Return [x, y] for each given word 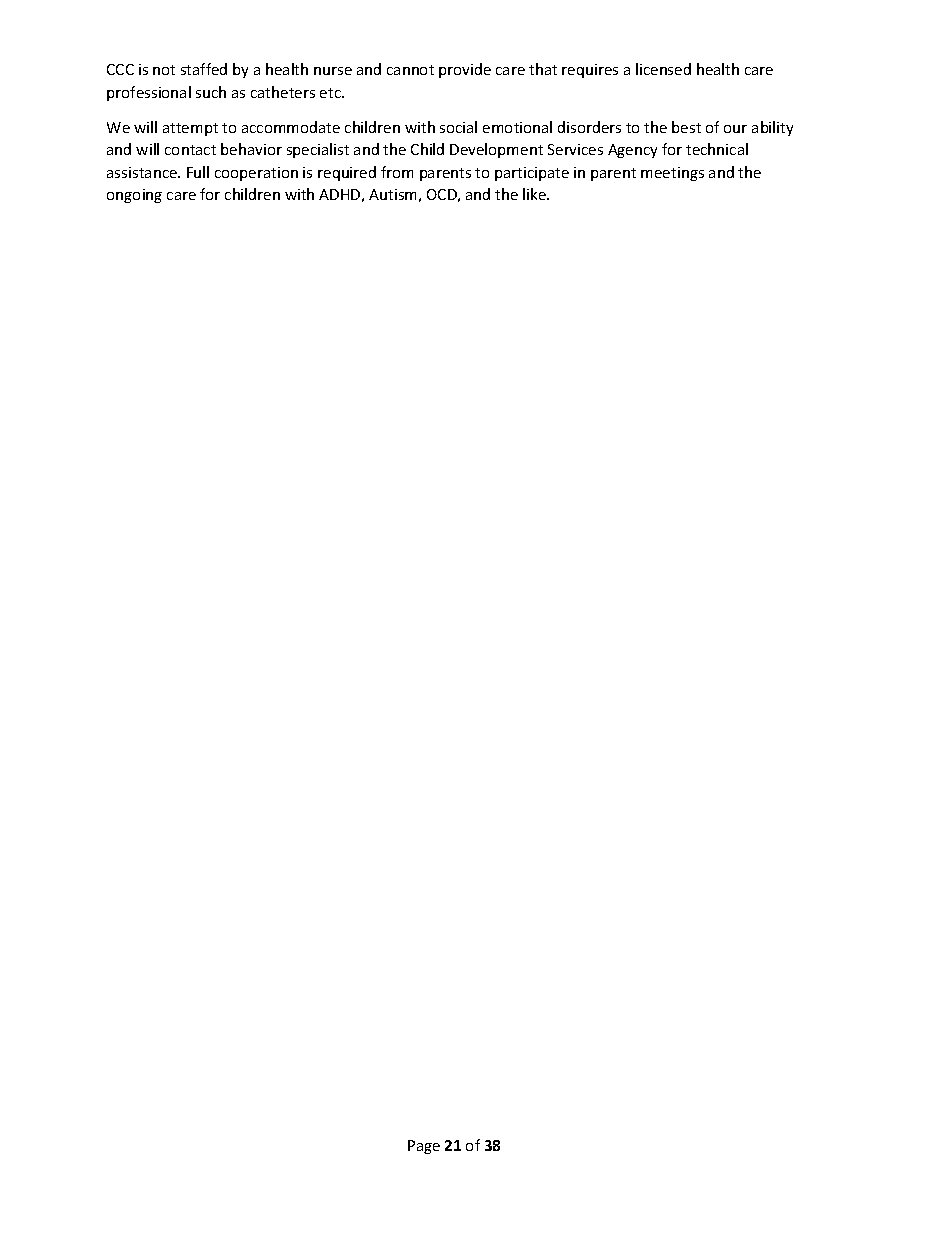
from [397, 172]
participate [532, 174]
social [458, 127]
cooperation [256, 174]
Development [496, 150]
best [686, 127]
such [211, 92]
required [347, 173]
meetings [672, 174]
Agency [632, 151]
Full [198, 172]
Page [424, 1147]
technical [717, 149]
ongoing [134, 196]
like [536, 194]
